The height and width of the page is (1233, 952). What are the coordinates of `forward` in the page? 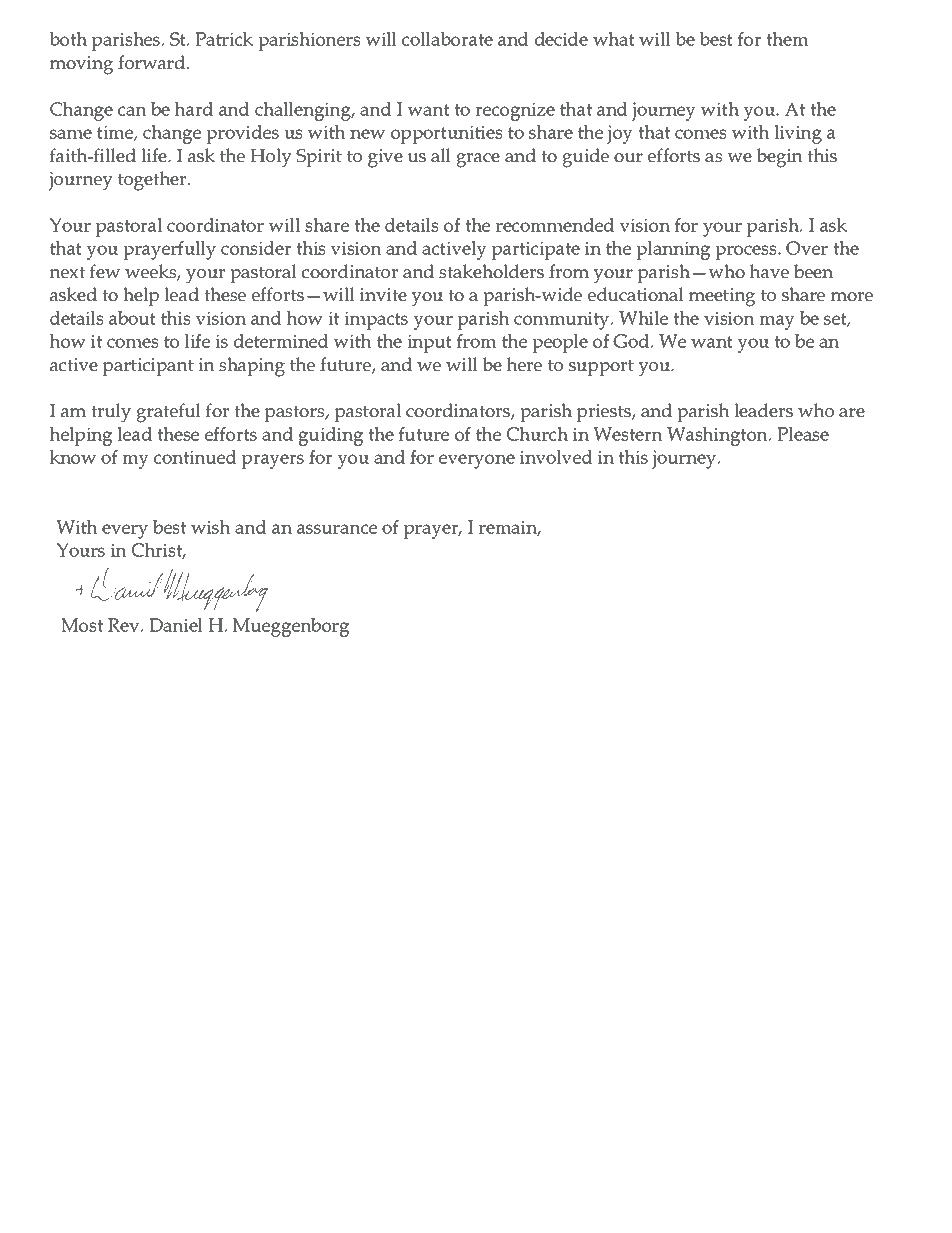 It's located at (153, 62).
